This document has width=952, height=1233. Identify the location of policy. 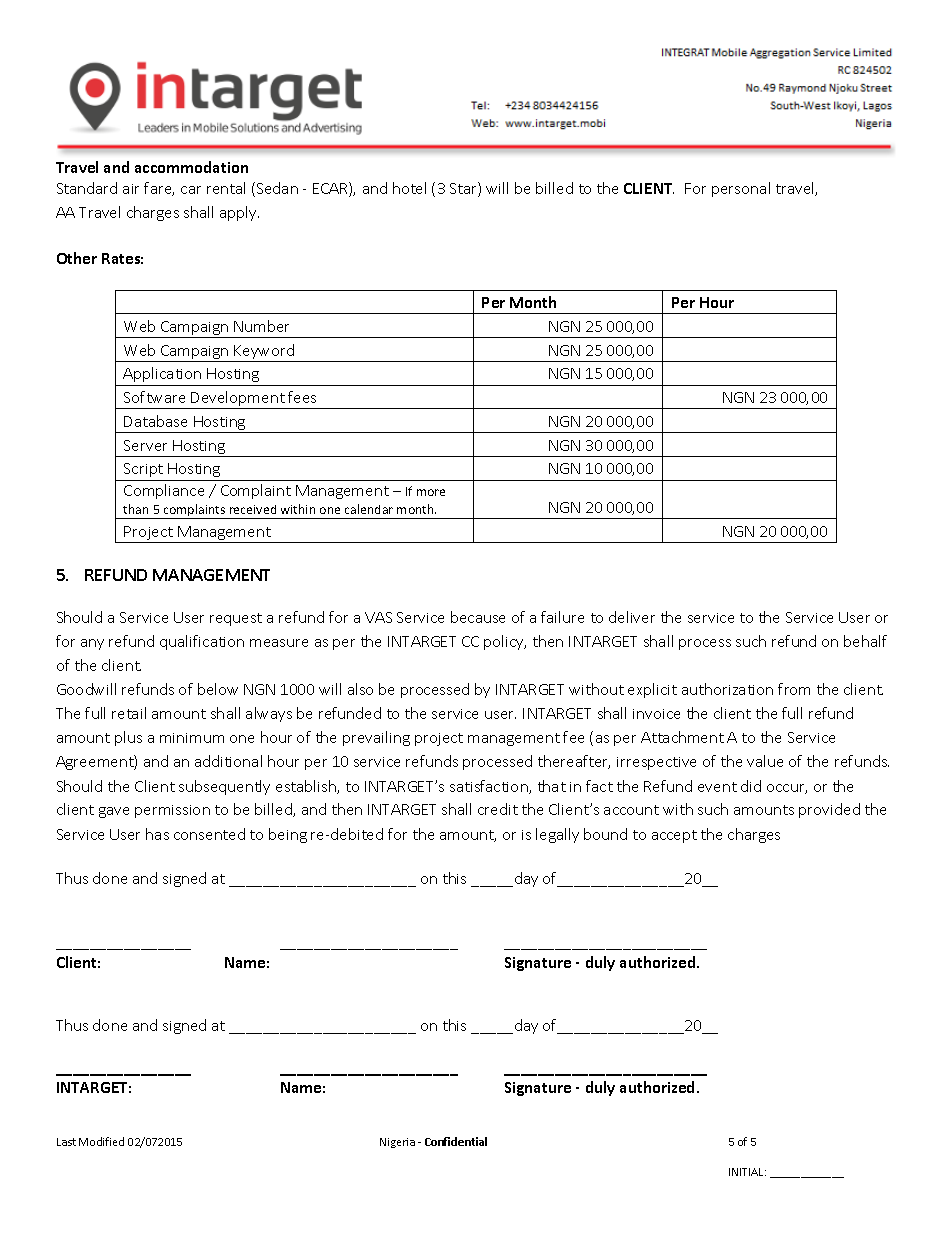
(505, 642).
